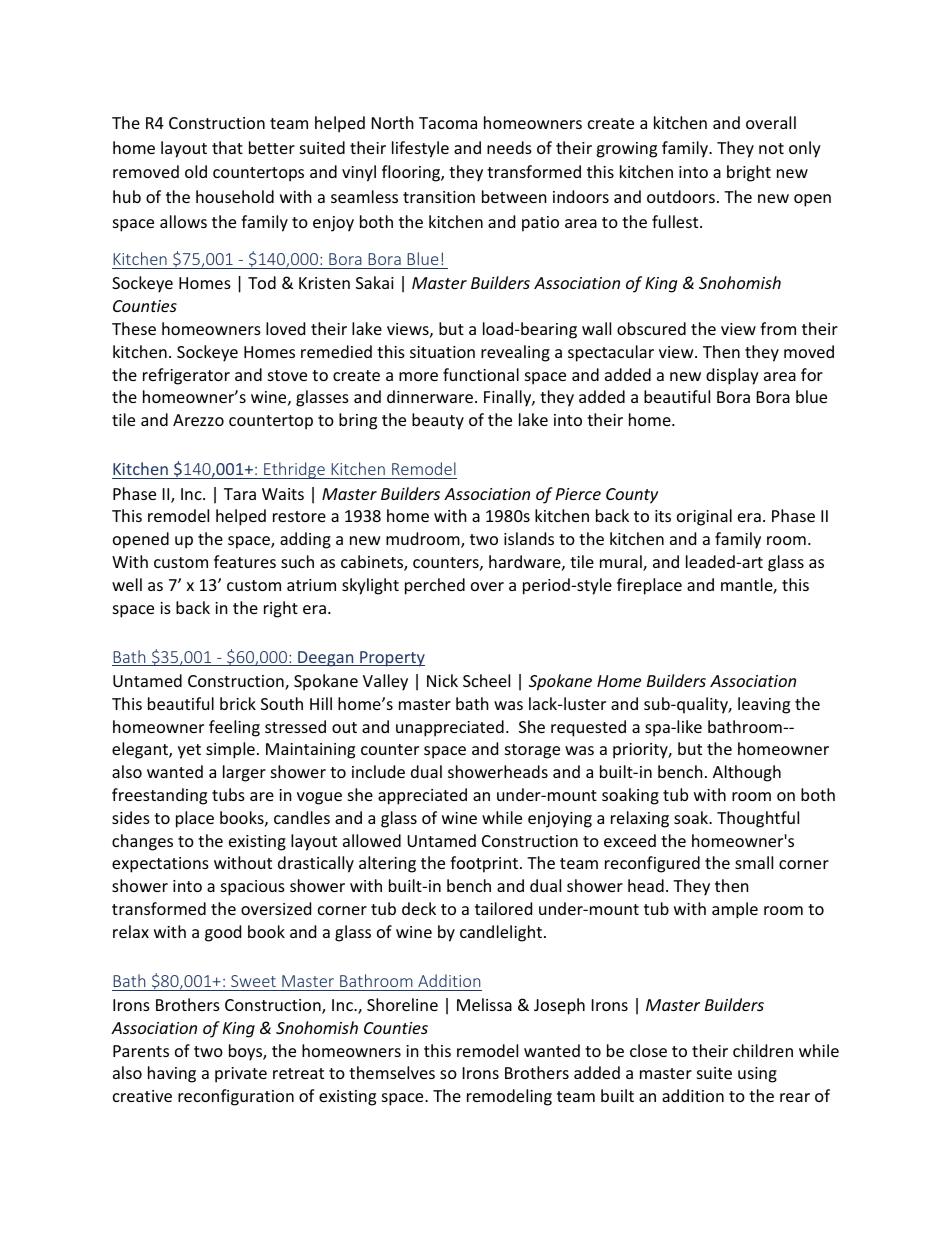 This image has width=952, height=1233. What do you see at coordinates (241, 1075) in the image?
I see `private` at bounding box center [241, 1075].
